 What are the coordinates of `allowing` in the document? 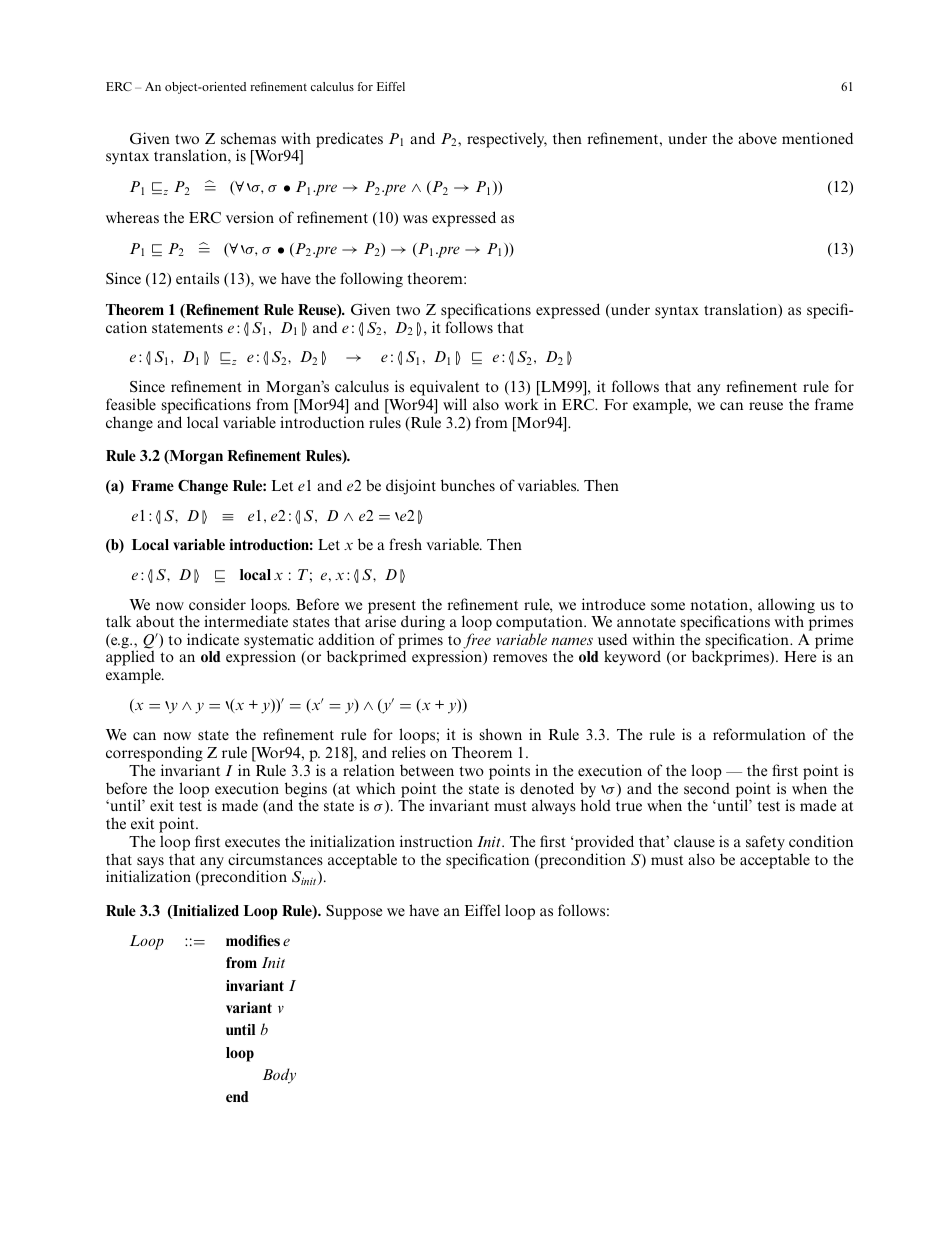 It's located at (786, 607).
